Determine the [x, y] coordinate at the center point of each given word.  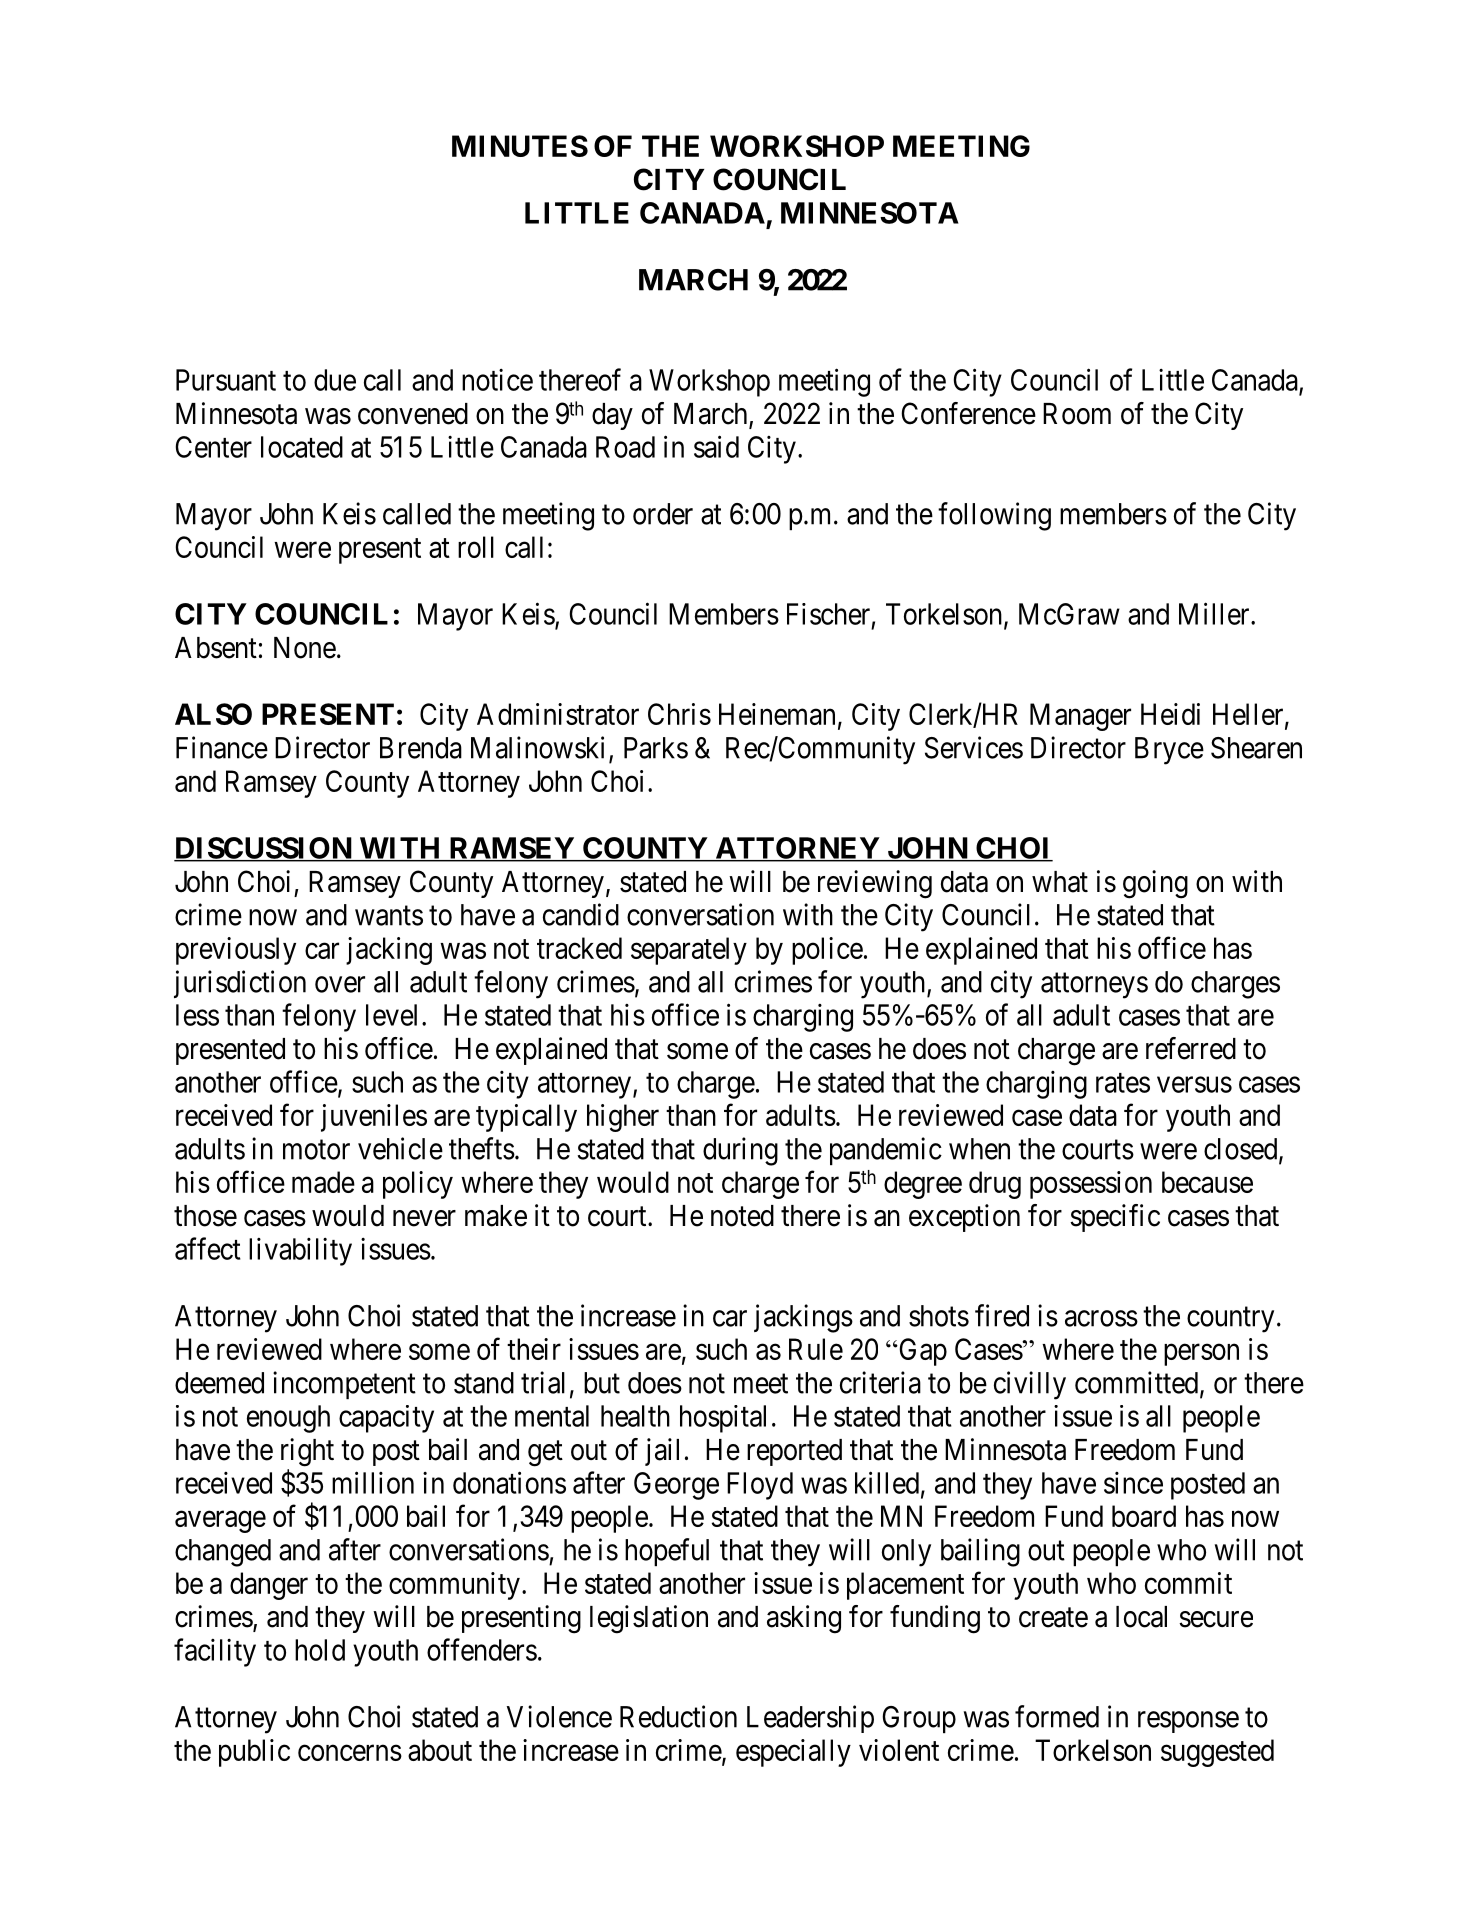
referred [1191, 1048]
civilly [1030, 1385]
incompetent [344, 1385]
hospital [723, 1419]
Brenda [421, 748]
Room [1077, 414]
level [391, 1015]
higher [623, 1118]
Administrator [558, 714]
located [302, 447]
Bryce [1169, 751]
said [716, 446]
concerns [350, 1753]
